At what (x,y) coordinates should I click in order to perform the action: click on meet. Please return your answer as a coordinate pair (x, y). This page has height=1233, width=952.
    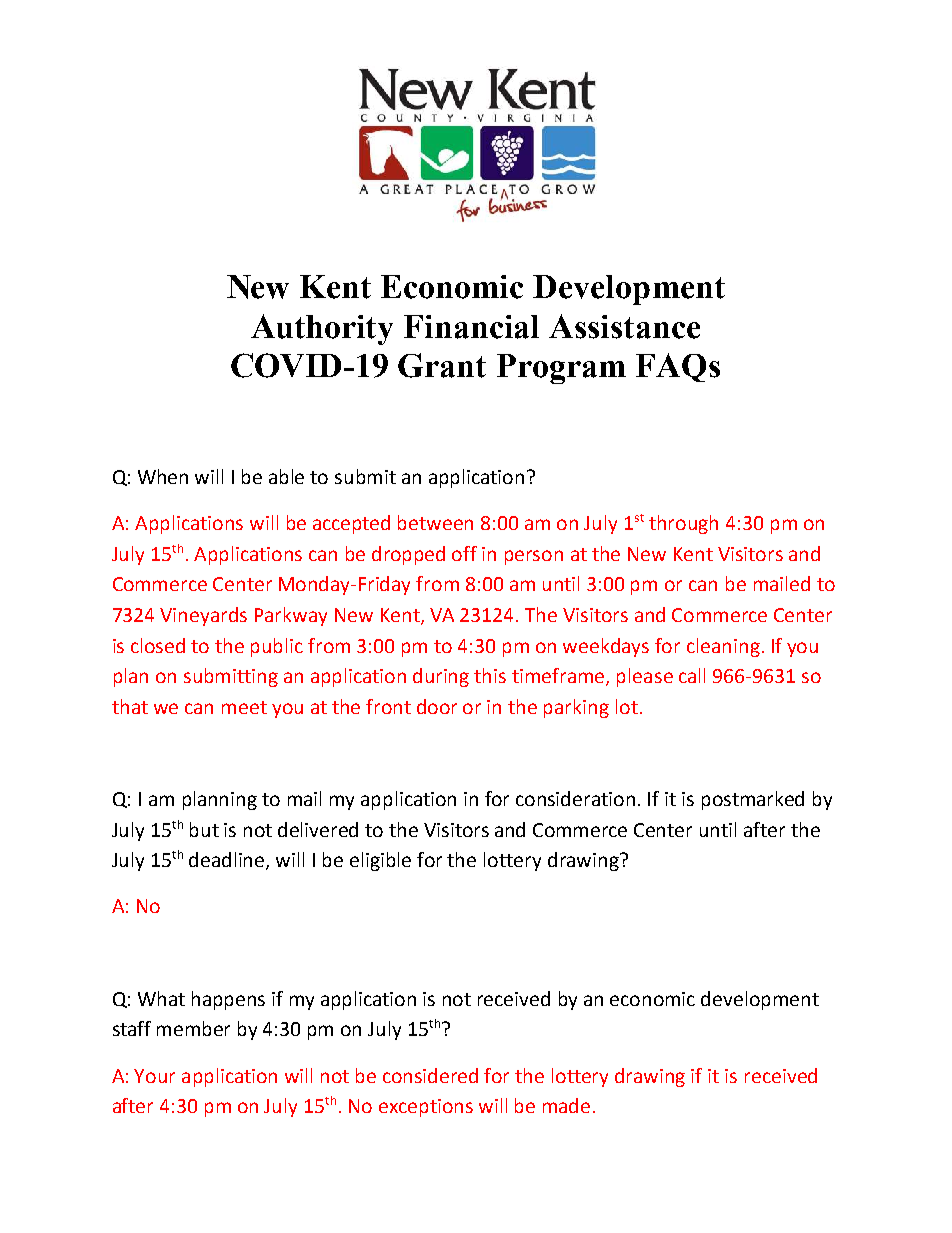
    Looking at the image, I should click on (244, 707).
